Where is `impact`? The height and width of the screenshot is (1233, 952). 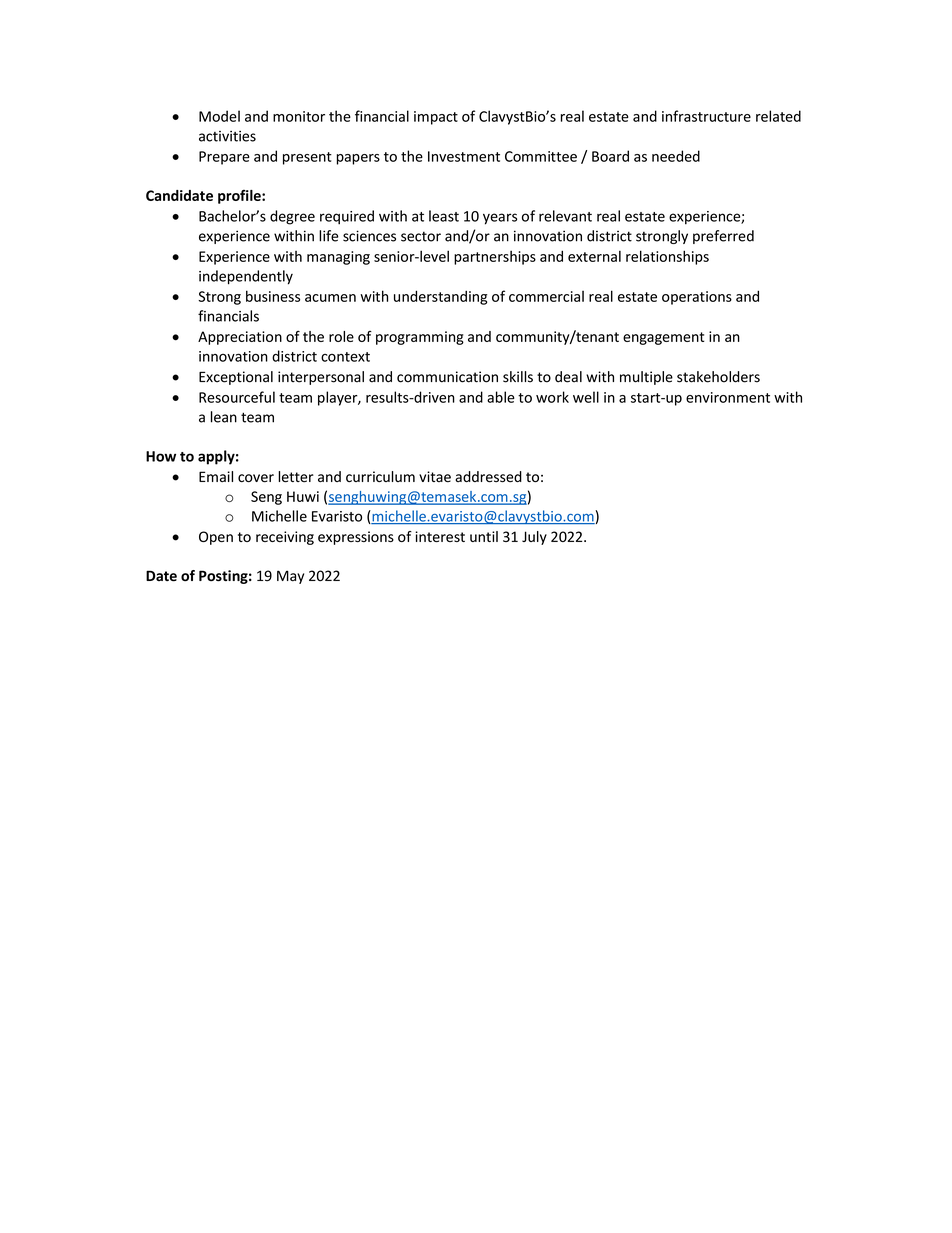 impact is located at coordinates (436, 118).
